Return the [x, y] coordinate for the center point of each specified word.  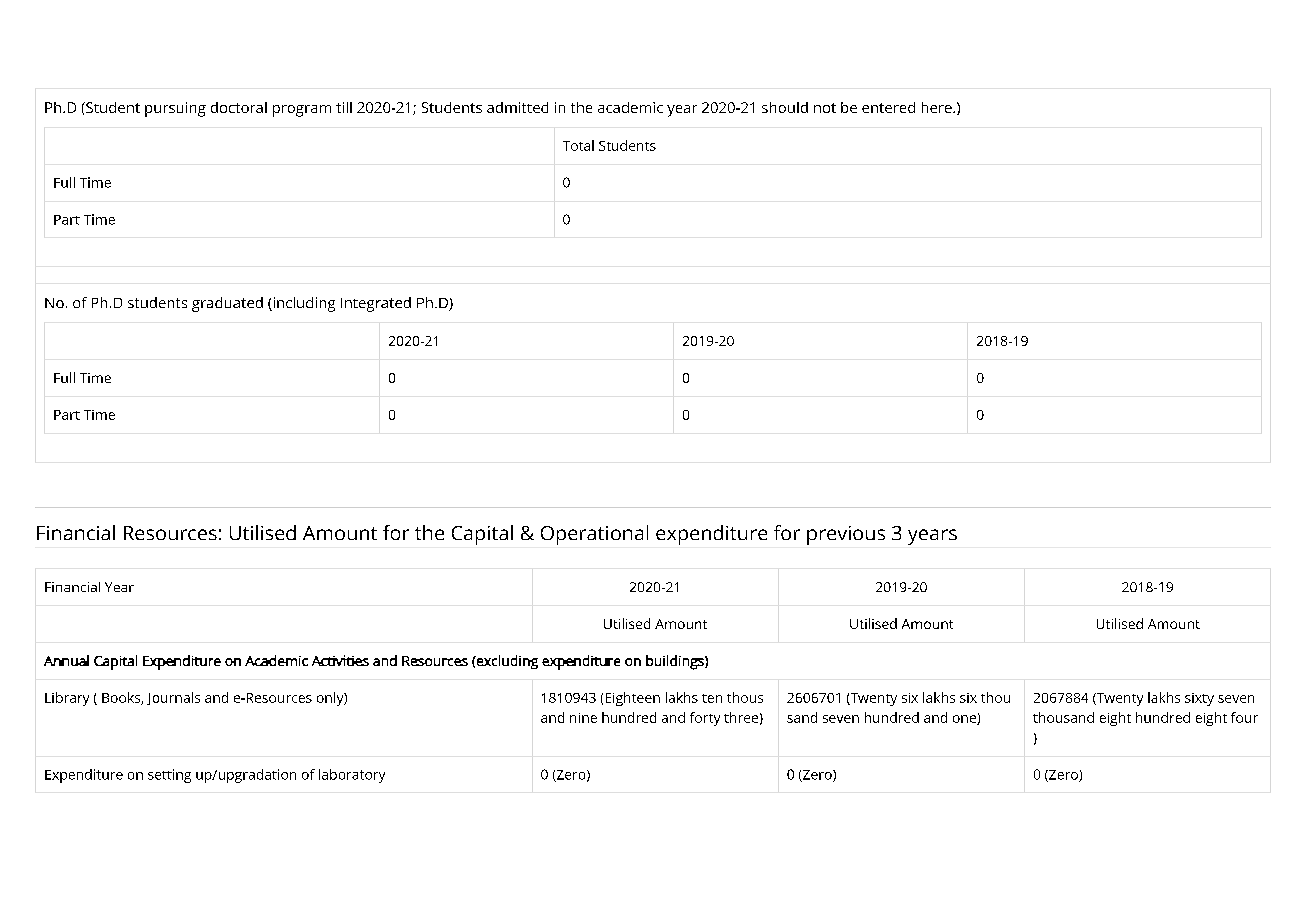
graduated [227, 304]
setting [169, 776]
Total [578, 145]
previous [846, 535]
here [937, 107]
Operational [594, 535]
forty [705, 719]
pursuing [175, 109]
